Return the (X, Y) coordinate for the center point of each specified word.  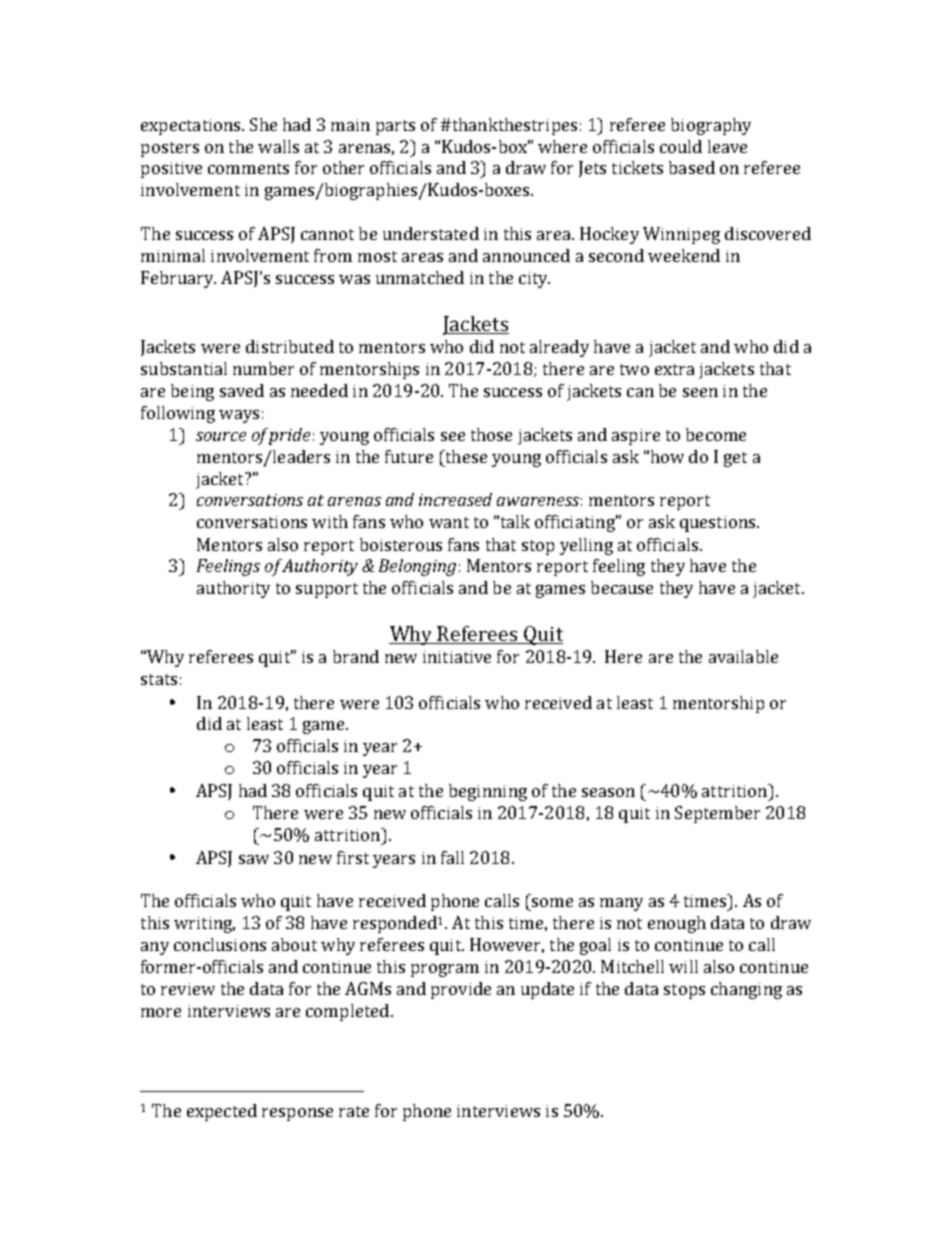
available (743, 656)
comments (248, 168)
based (692, 167)
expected (222, 1112)
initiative (457, 657)
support (327, 590)
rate (354, 1111)
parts (395, 127)
